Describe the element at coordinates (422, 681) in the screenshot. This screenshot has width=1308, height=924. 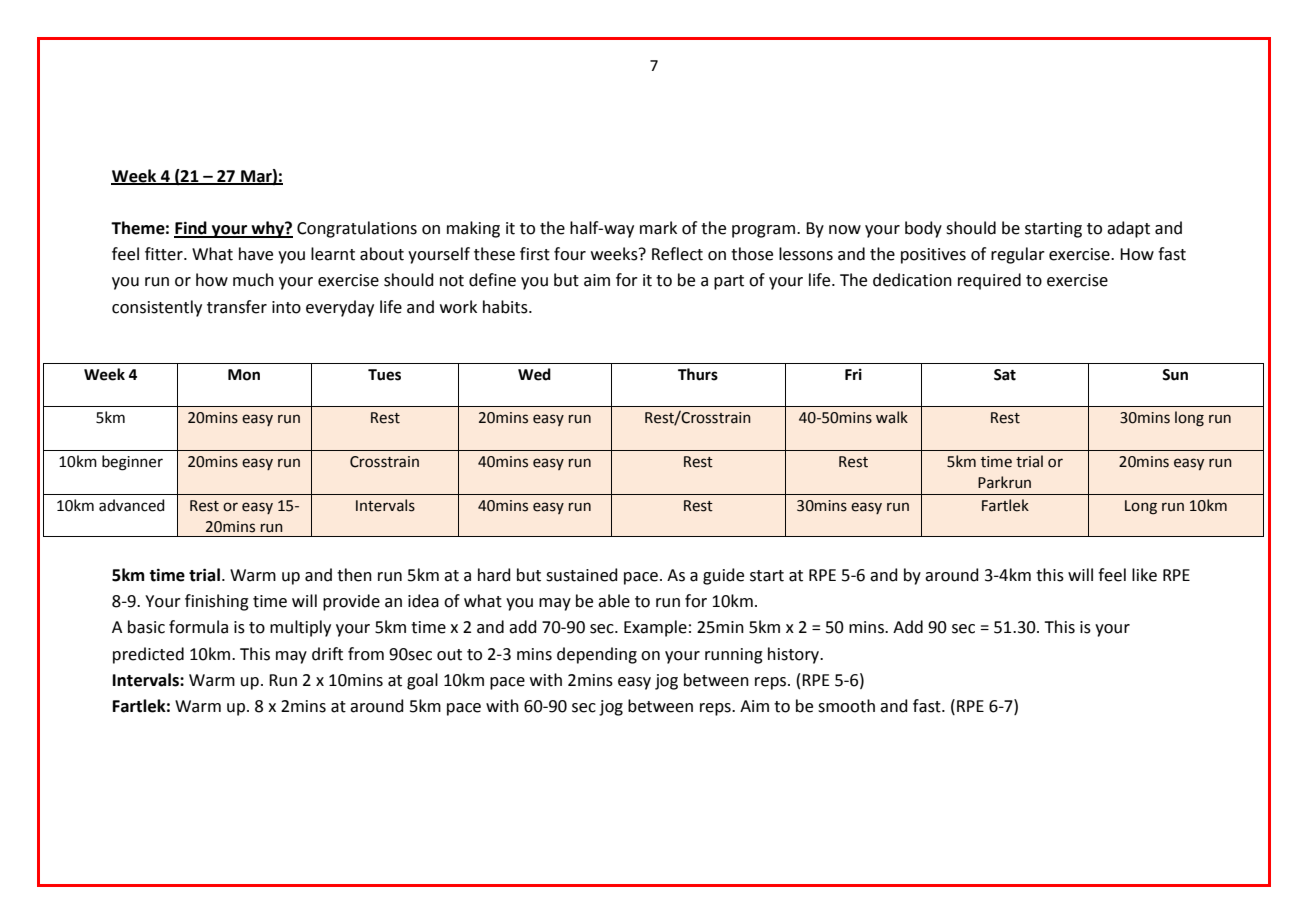
I see `goal` at that location.
